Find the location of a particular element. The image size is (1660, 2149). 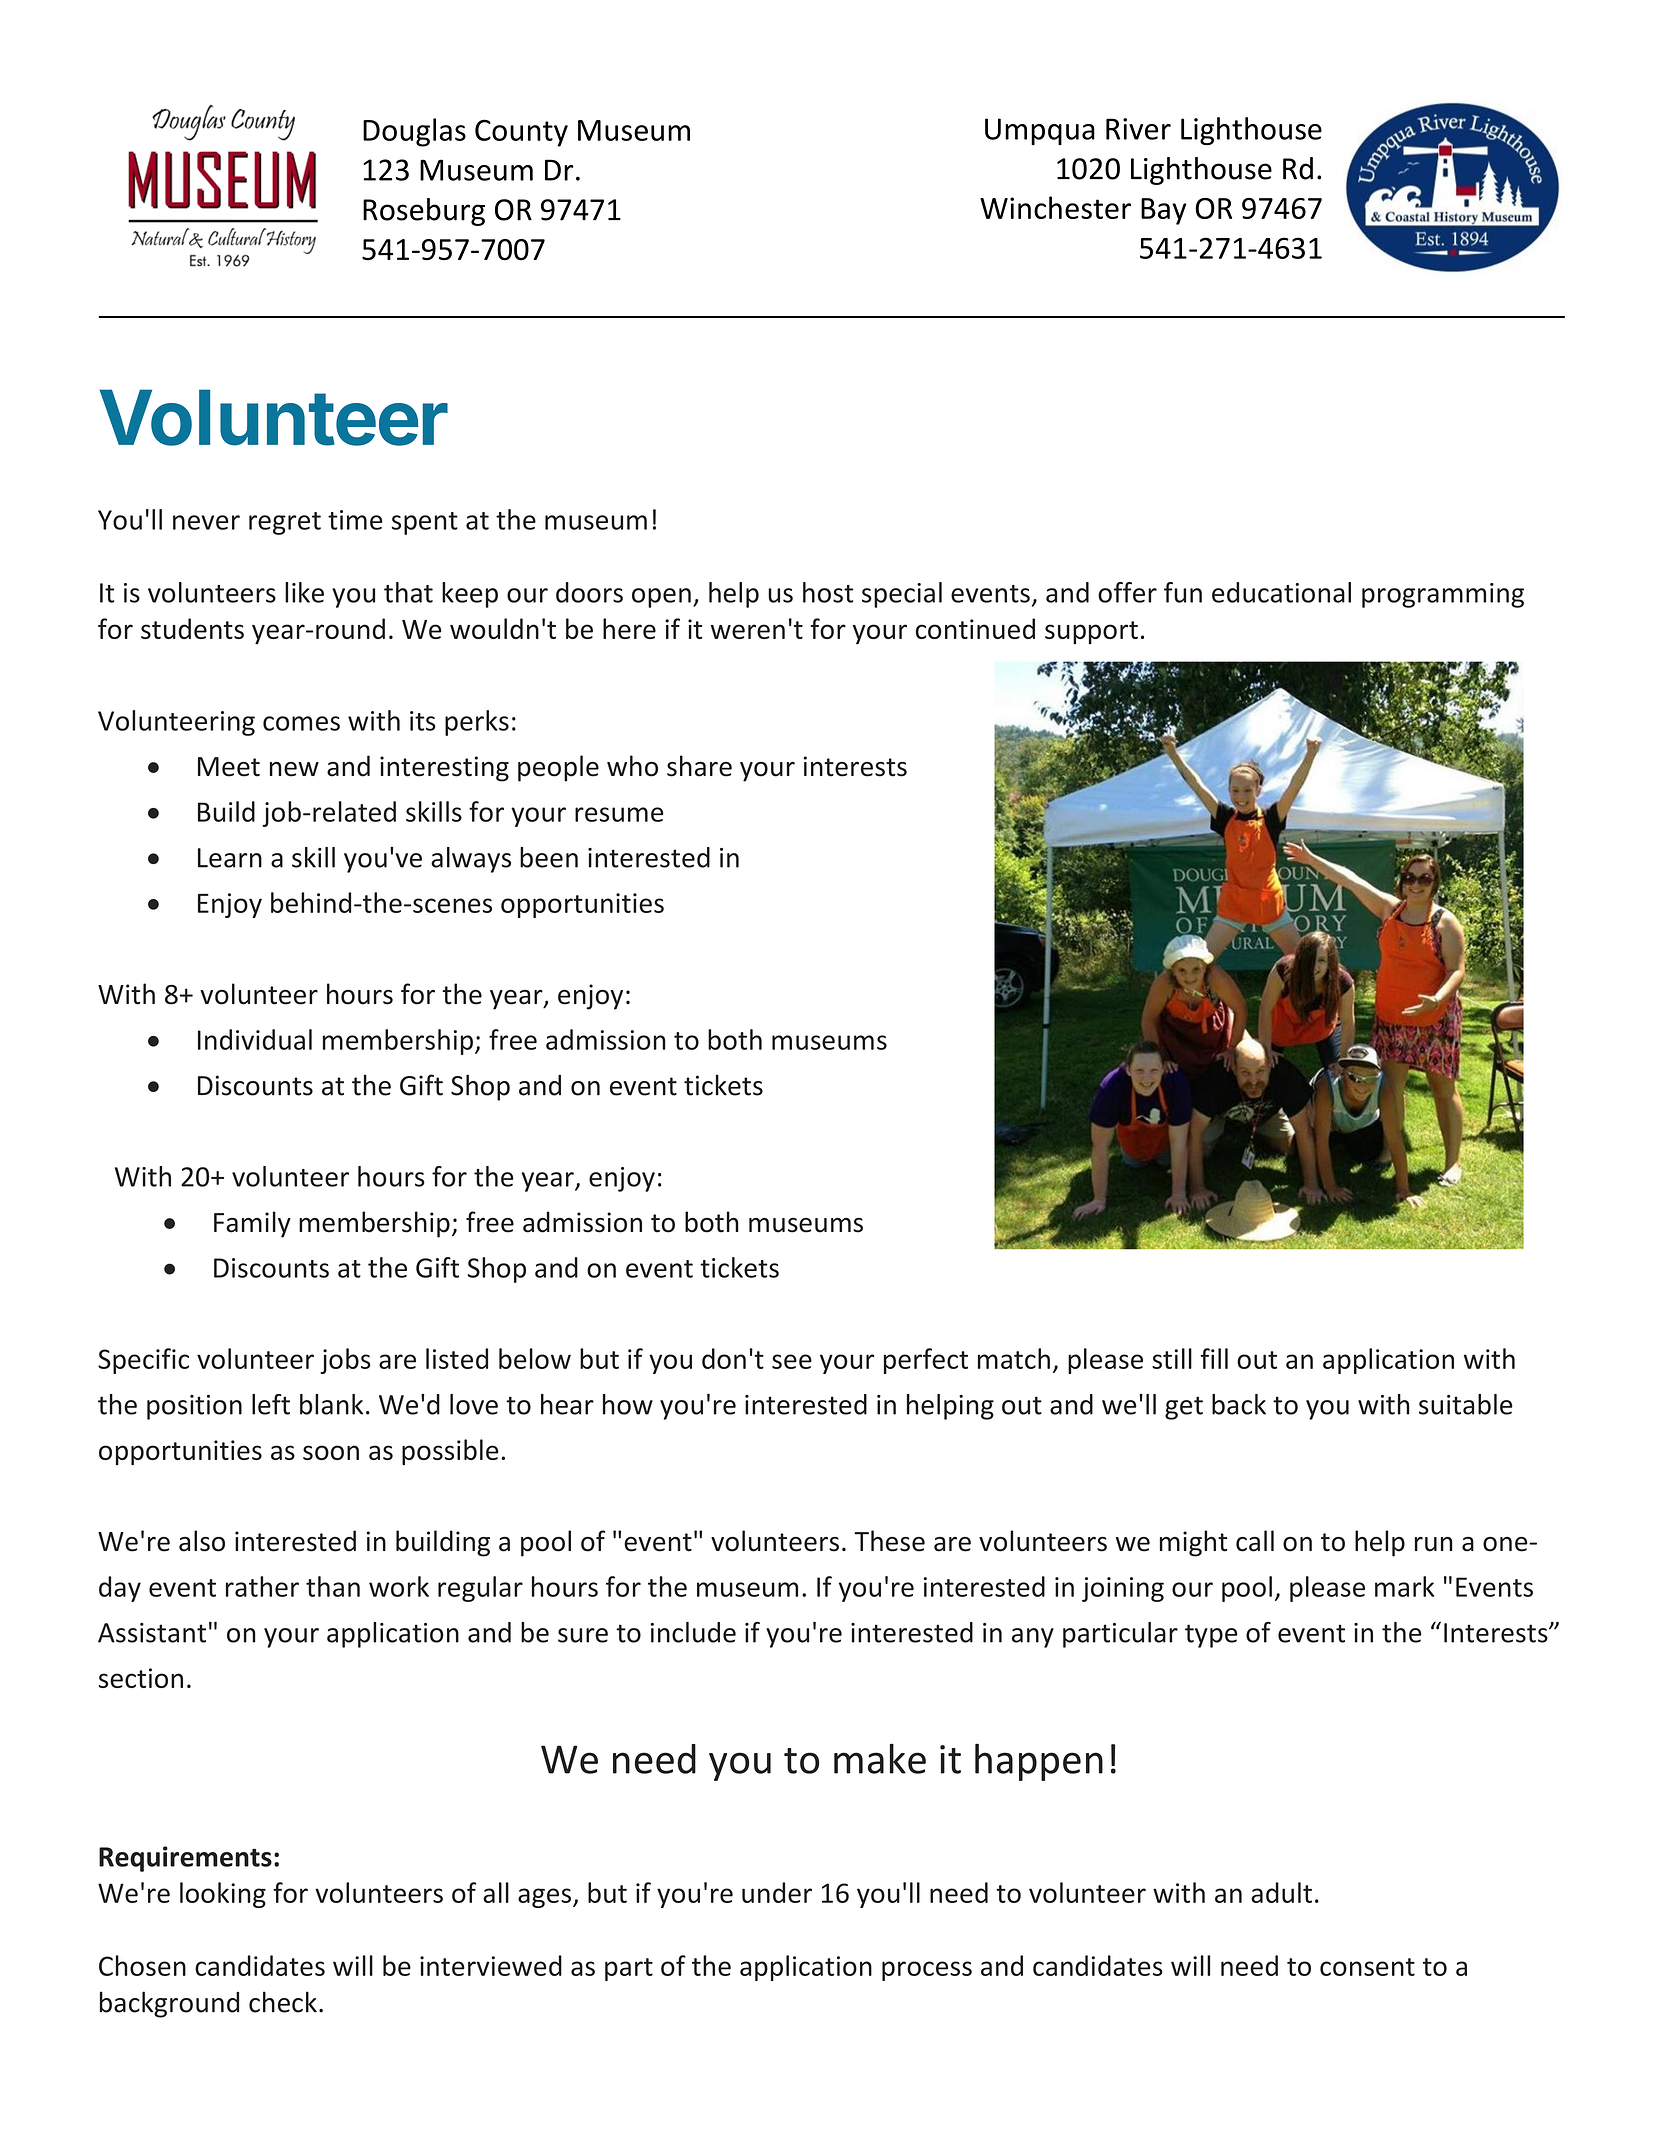

soon is located at coordinates (331, 1452).
